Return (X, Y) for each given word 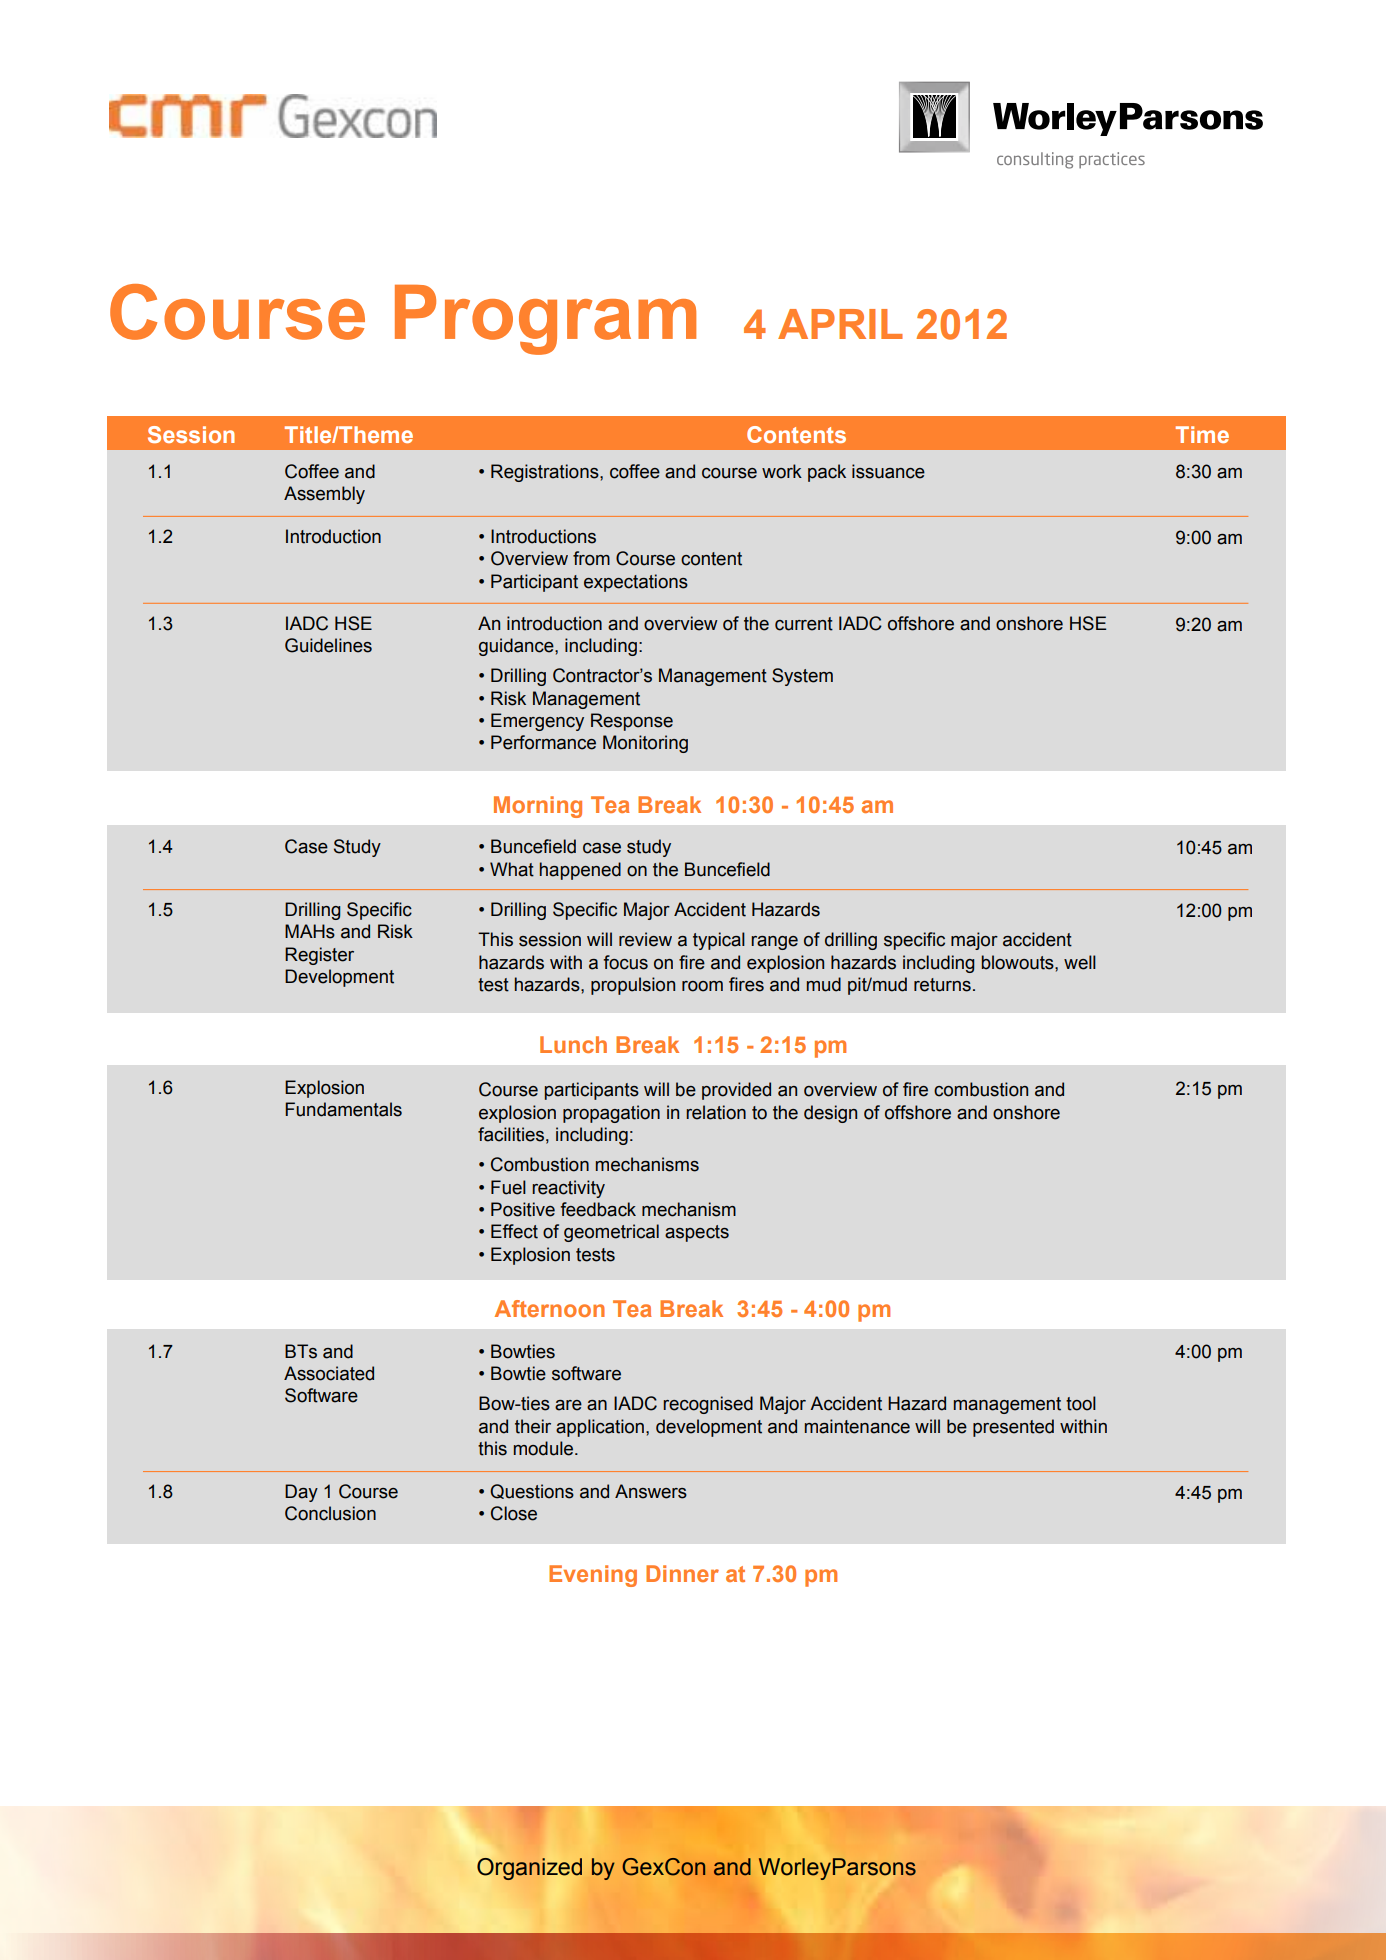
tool (1081, 1403)
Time (1202, 434)
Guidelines (328, 645)
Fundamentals (343, 1109)
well (1080, 962)
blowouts (1018, 962)
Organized (529, 1869)
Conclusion (330, 1513)
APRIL (840, 324)
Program (545, 320)
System (802, 677)
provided (736, 1091)
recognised (708, 1405)
